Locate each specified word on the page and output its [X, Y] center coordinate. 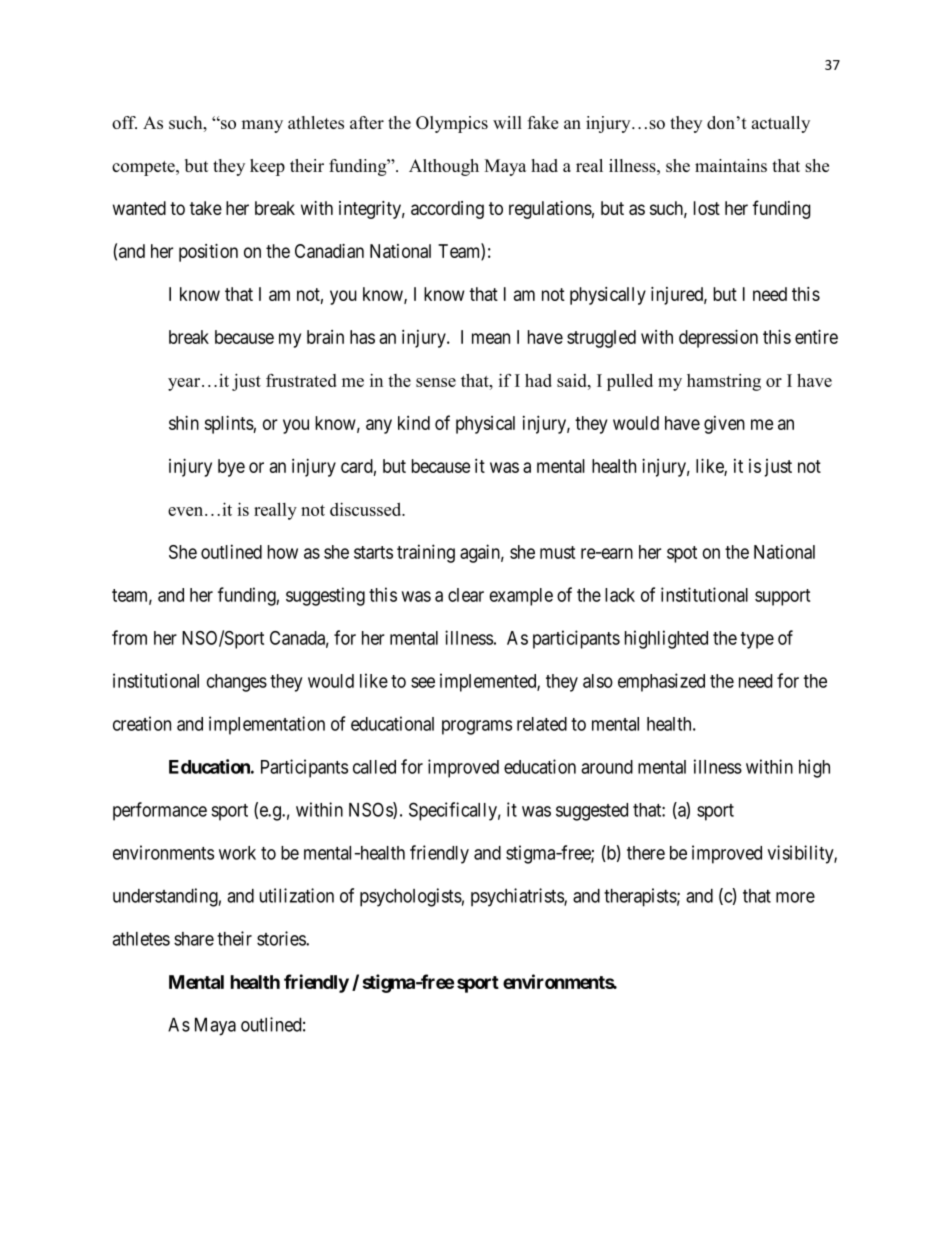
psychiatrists [518, 897]
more [795, 897]
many [262, 126]
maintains [731, 165]
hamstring [724, 382]
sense [436, 382]
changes [237, 683]
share [194, 939]
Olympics [452, 124]
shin [184, 422]
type [757, 640]
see [423, 682]
